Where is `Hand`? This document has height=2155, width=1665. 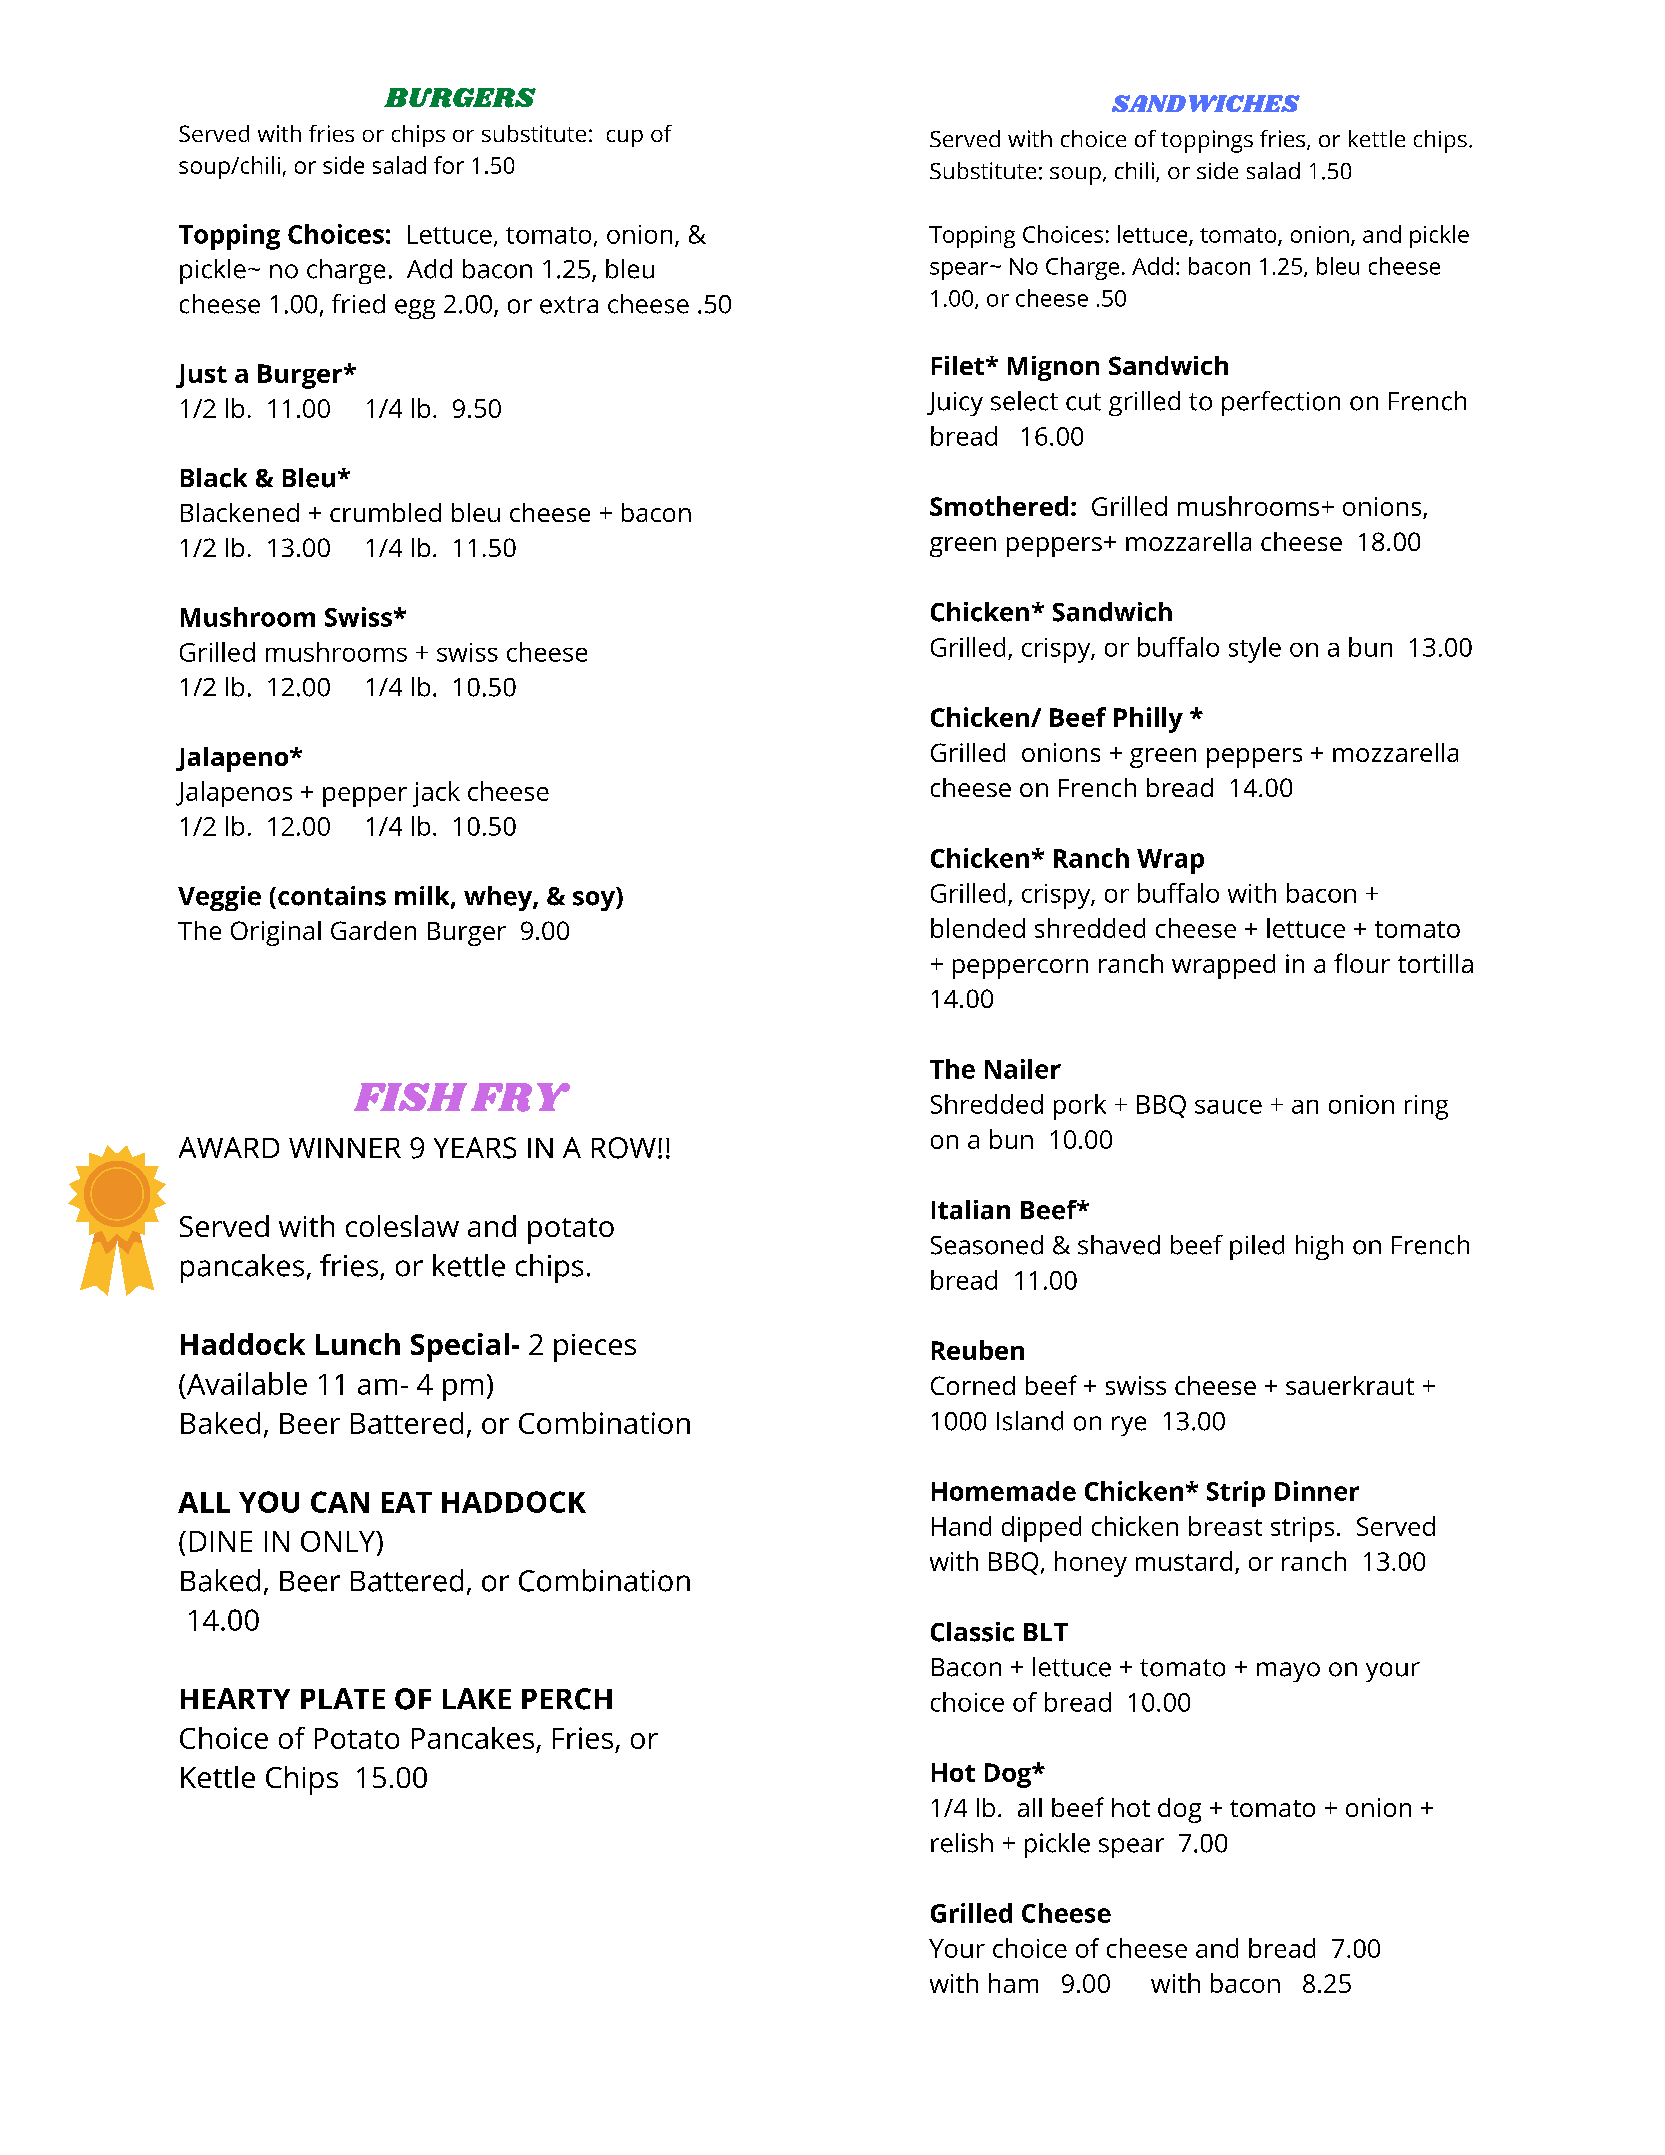
Hand is located at coordinates (961, 1526).
